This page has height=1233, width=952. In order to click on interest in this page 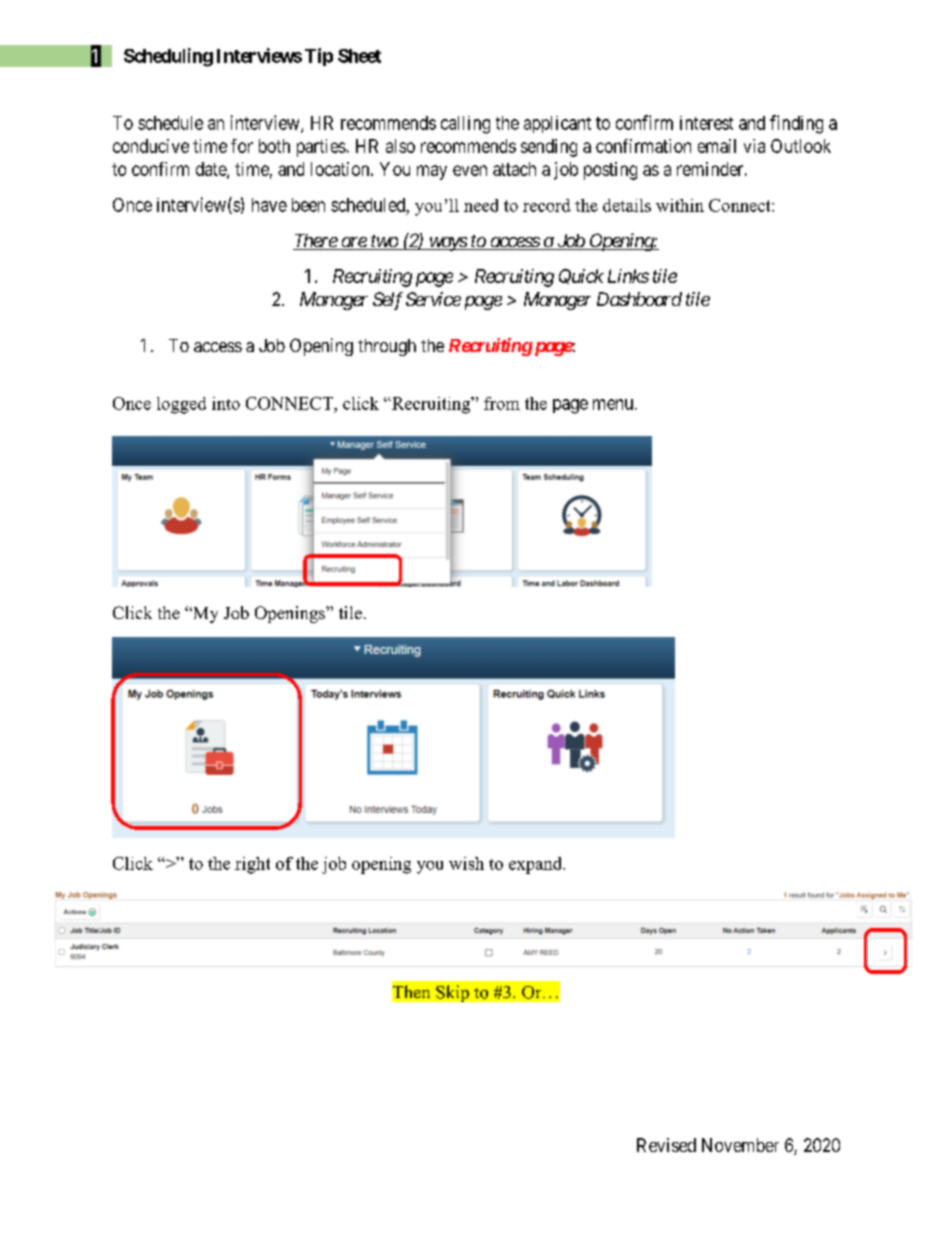, I will do `click(706, 123)`.
